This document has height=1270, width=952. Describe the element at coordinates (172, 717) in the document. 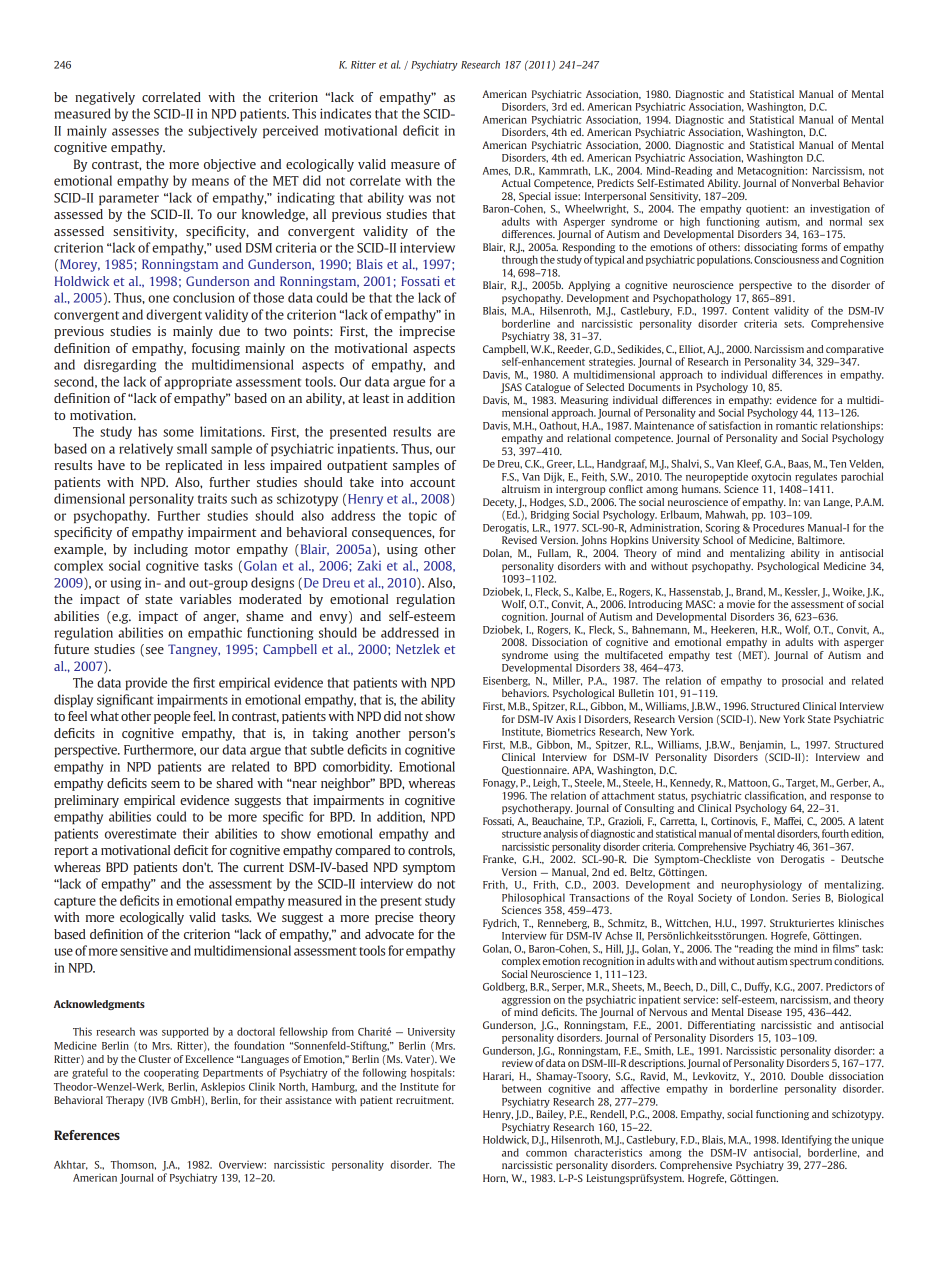

I see `people` at that location.
